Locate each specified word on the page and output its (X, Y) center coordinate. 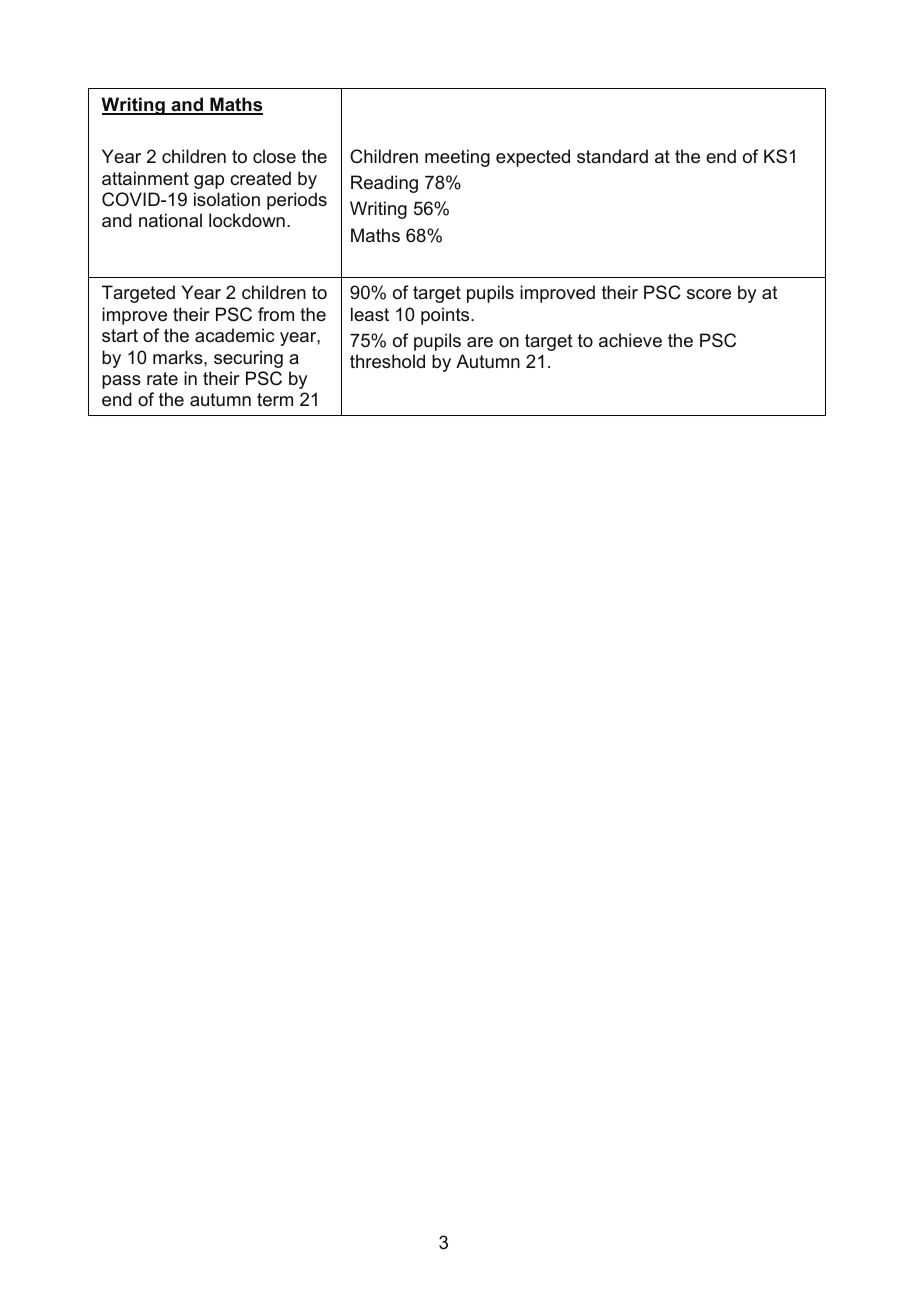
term (275, 399)
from (276, 314)
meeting (457, 158)
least (370, 314)
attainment (145, 178)
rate (162, 378)
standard (612, 156)
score (709, 294)
